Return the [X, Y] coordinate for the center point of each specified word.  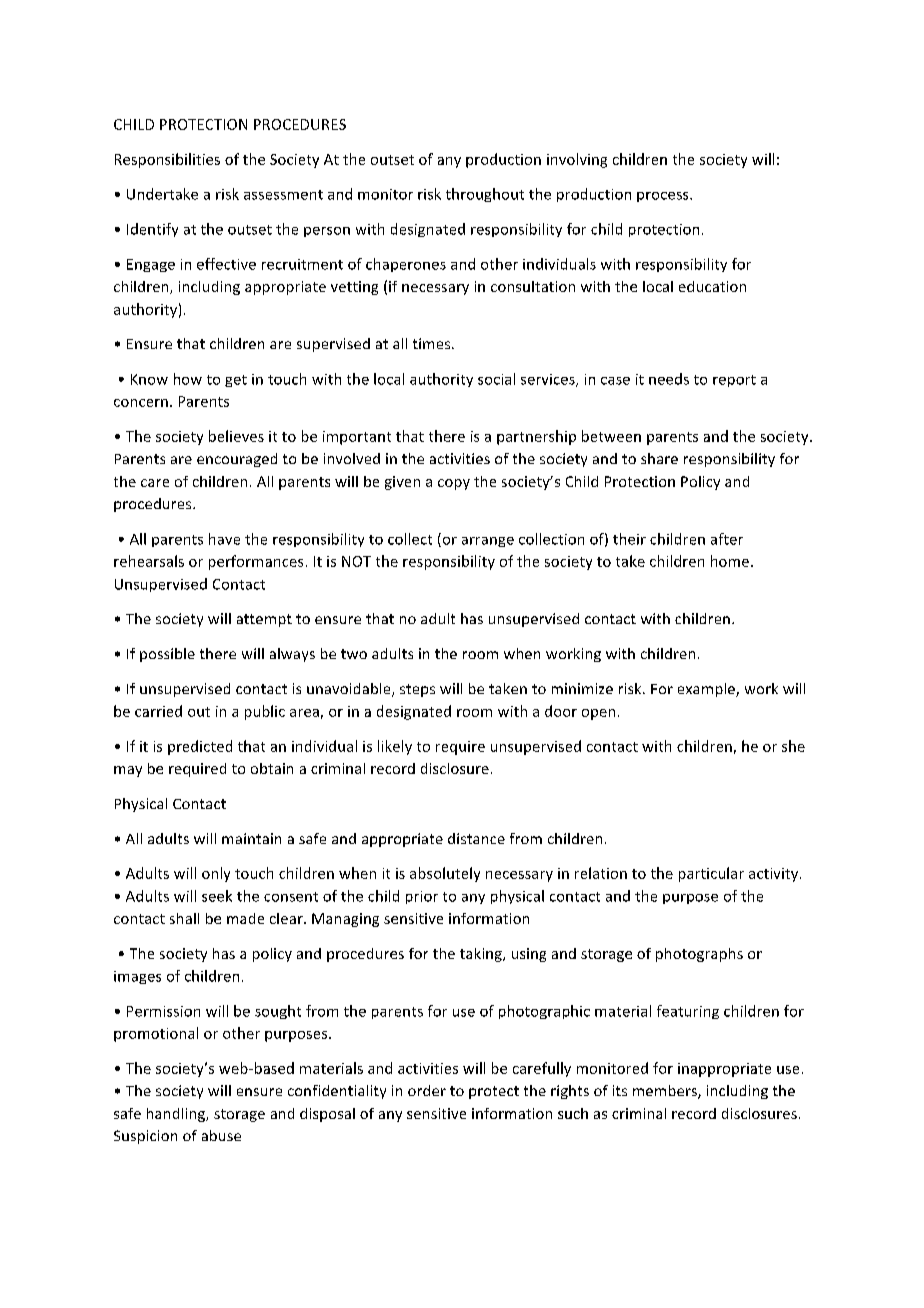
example [707, 690]
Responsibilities [167, 160]
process [664, 197]
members [666, 1092]
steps [417, 690]
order [427, 1090]
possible [167, 655]
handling [177, 1115]
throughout [485, 195]
